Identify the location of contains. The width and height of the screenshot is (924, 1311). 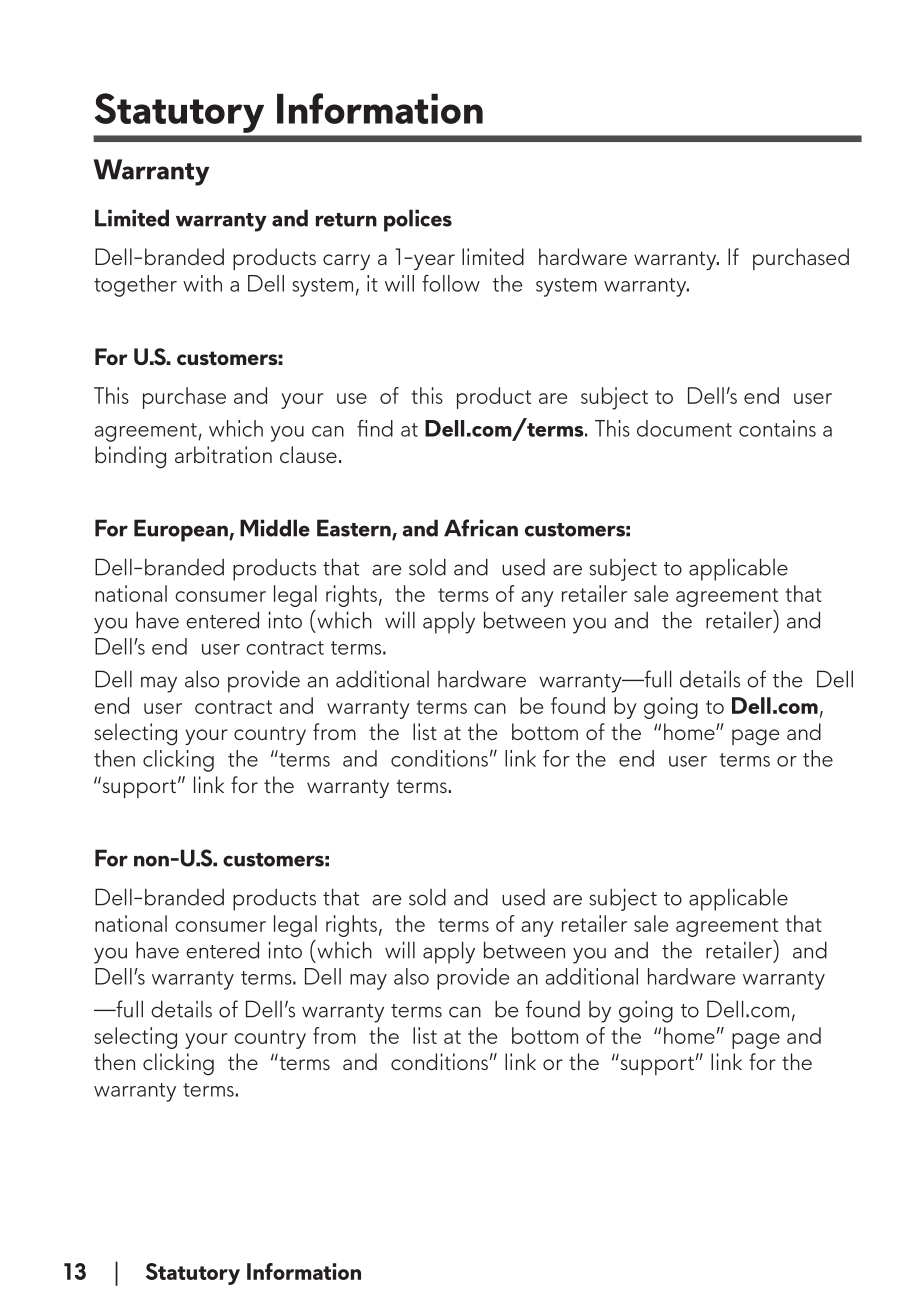
(777, 428).
